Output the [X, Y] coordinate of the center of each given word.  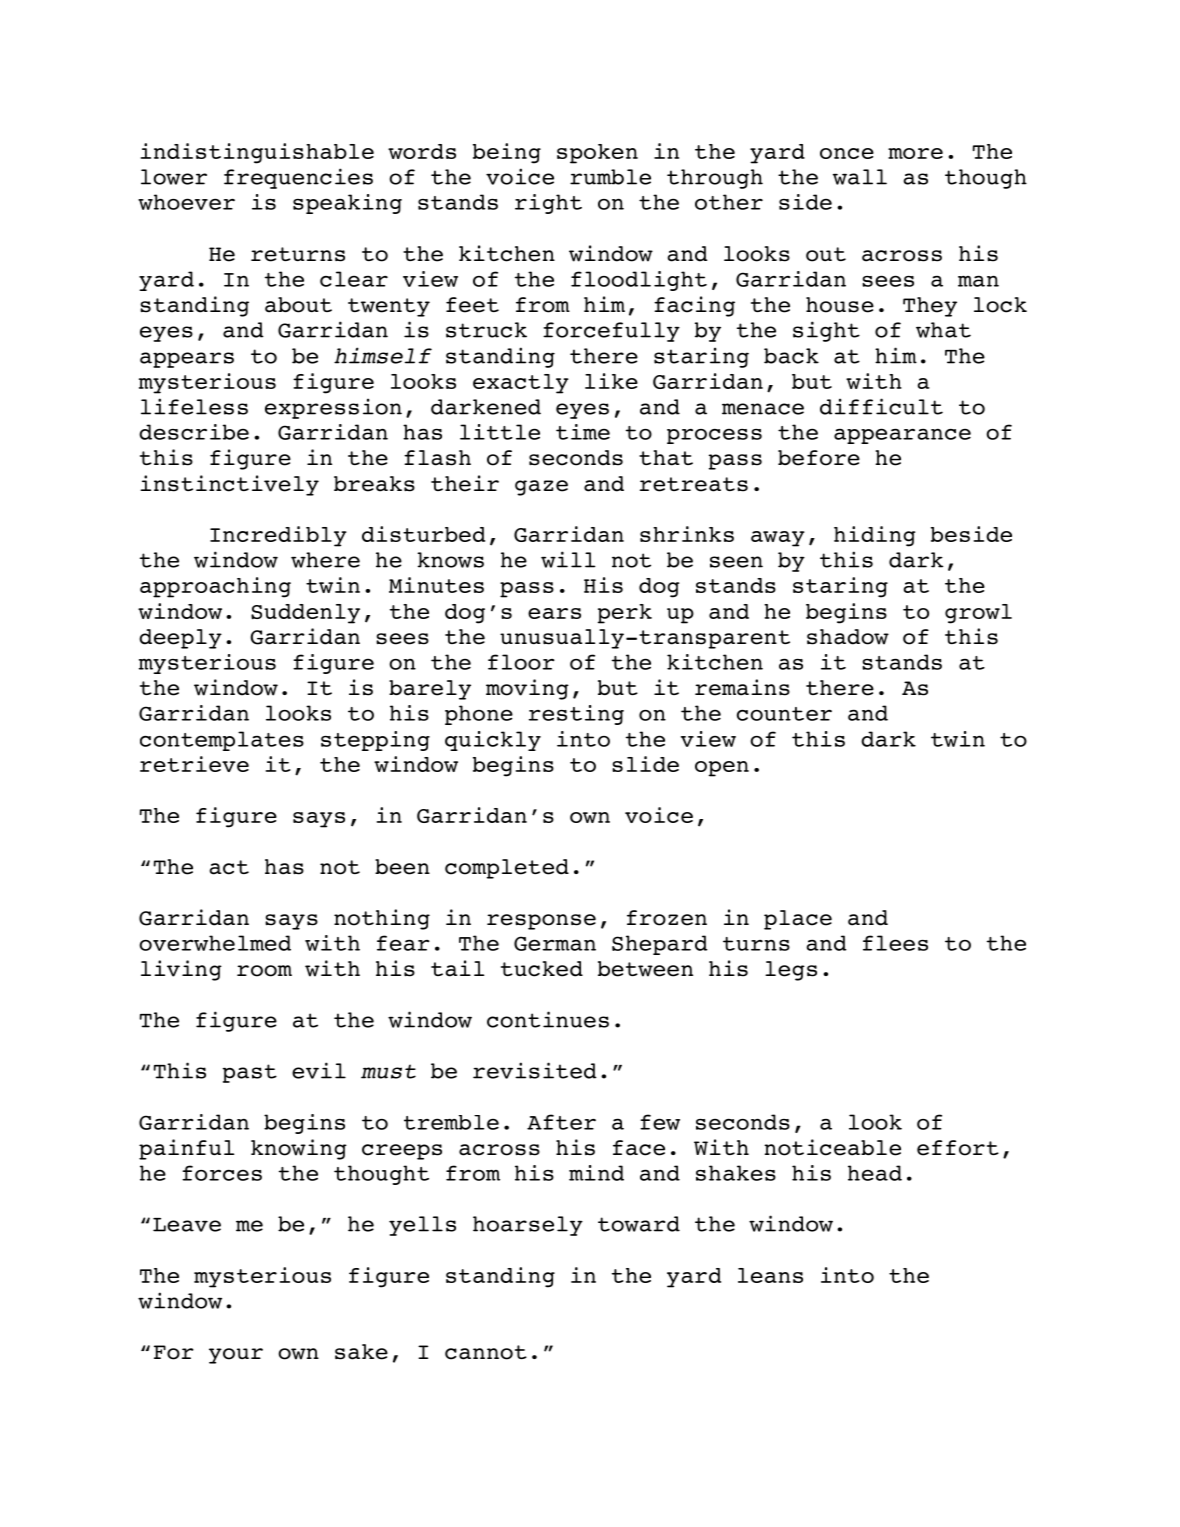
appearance [902, 436]
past [250, 1073]
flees [895, 943]
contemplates [222, 741]
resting [576, 715]
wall [860, 177]
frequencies [298, 178]
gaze [541, 488]
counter [784, 714]
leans [770, 1275]
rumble [610, 177]
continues [548, 1019]
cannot [486, 1352]
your [236, 1356]
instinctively [229, 485]
